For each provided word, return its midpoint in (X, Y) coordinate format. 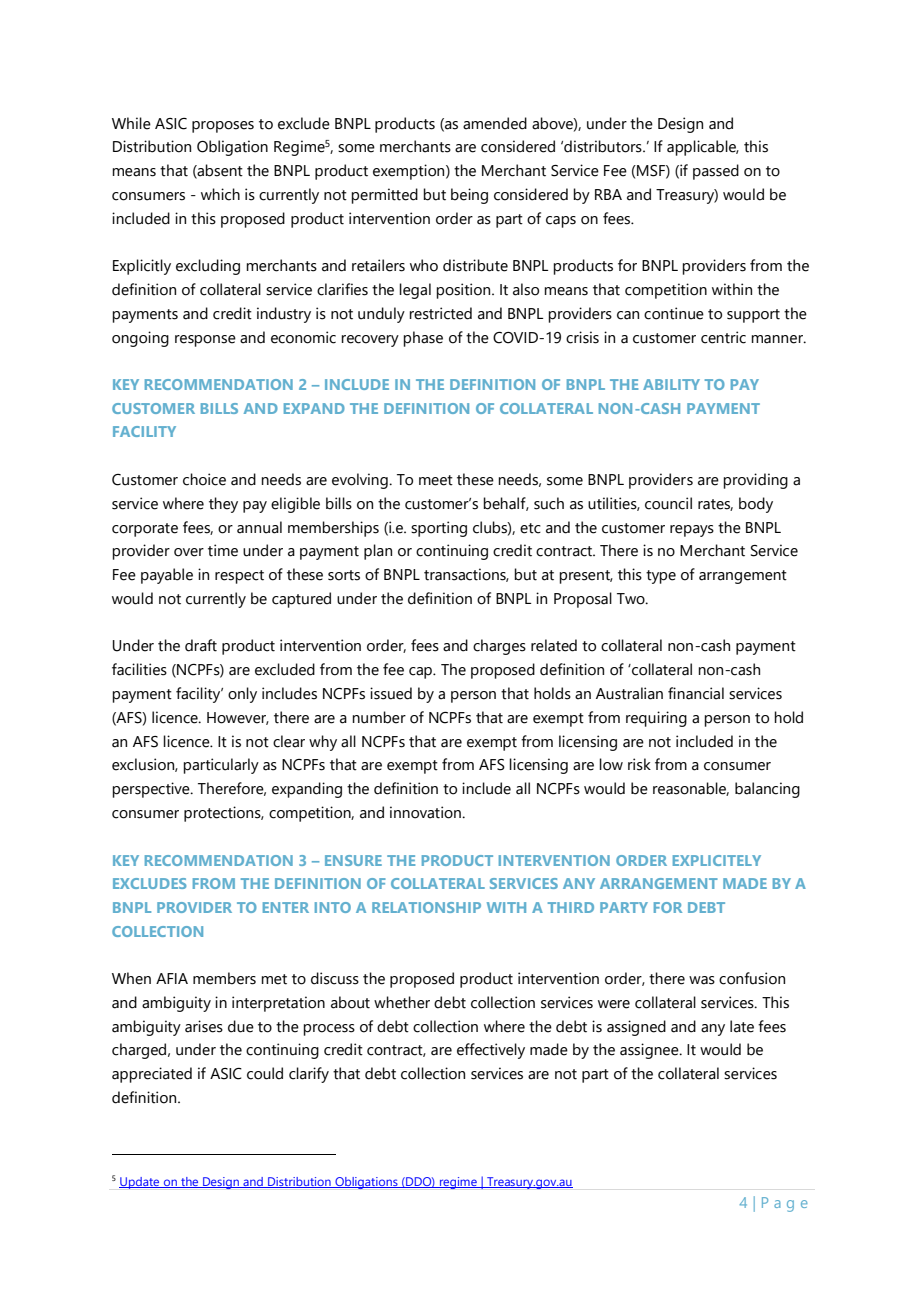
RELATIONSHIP (426, 907)
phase (423, 339)
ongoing (140, 339)
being (469, 196)
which (220, 194)
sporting (439, 529)
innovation (426, 812)
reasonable (691, 789)
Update (140, 1183)
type (661, 577)
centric (723, 337)
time (223, 550)
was (702, 980)
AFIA (172, 978)
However (238, 718)
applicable (703, 148)
